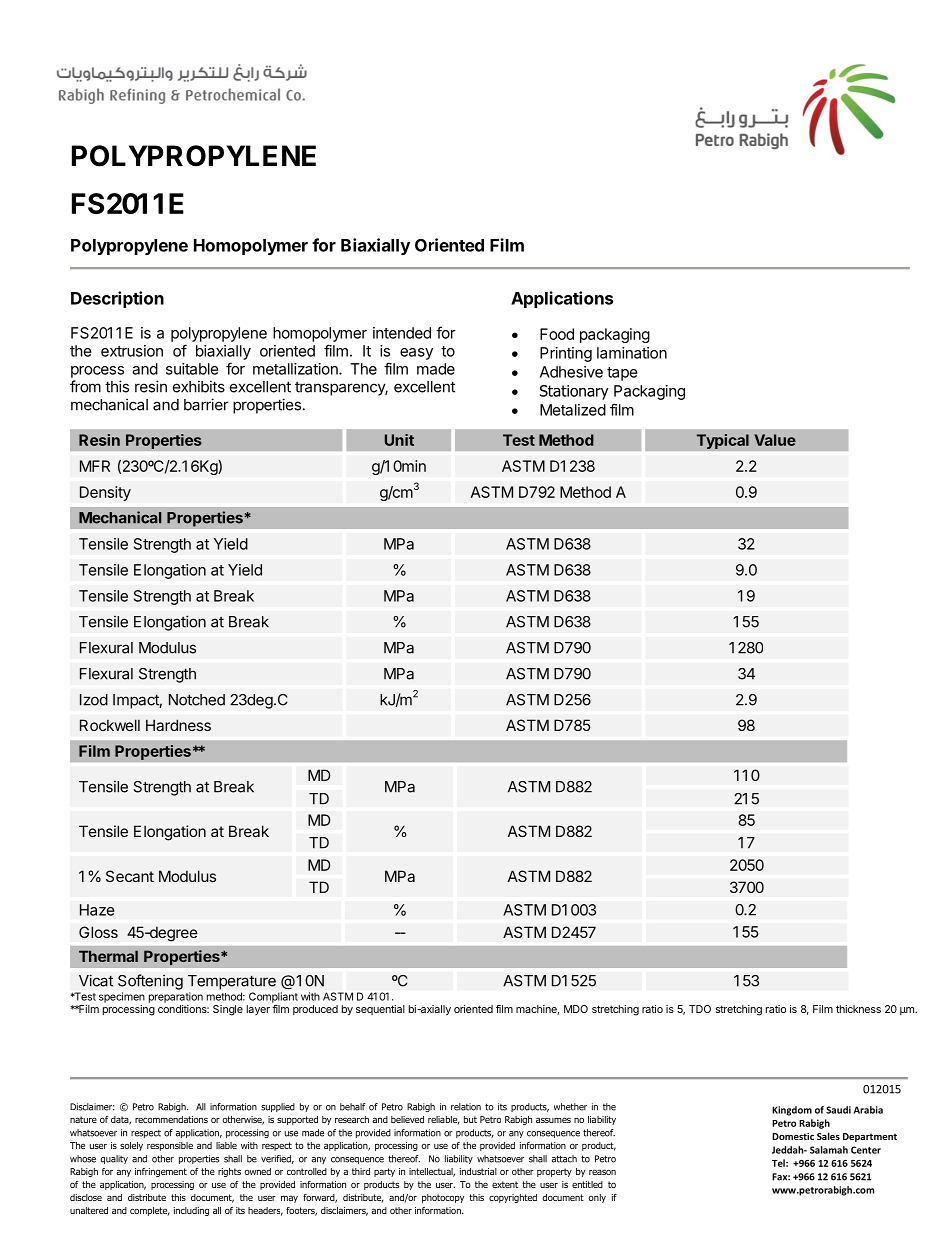 The image size is (952, 1233). I want to click on lamination, so click(632, 353).
